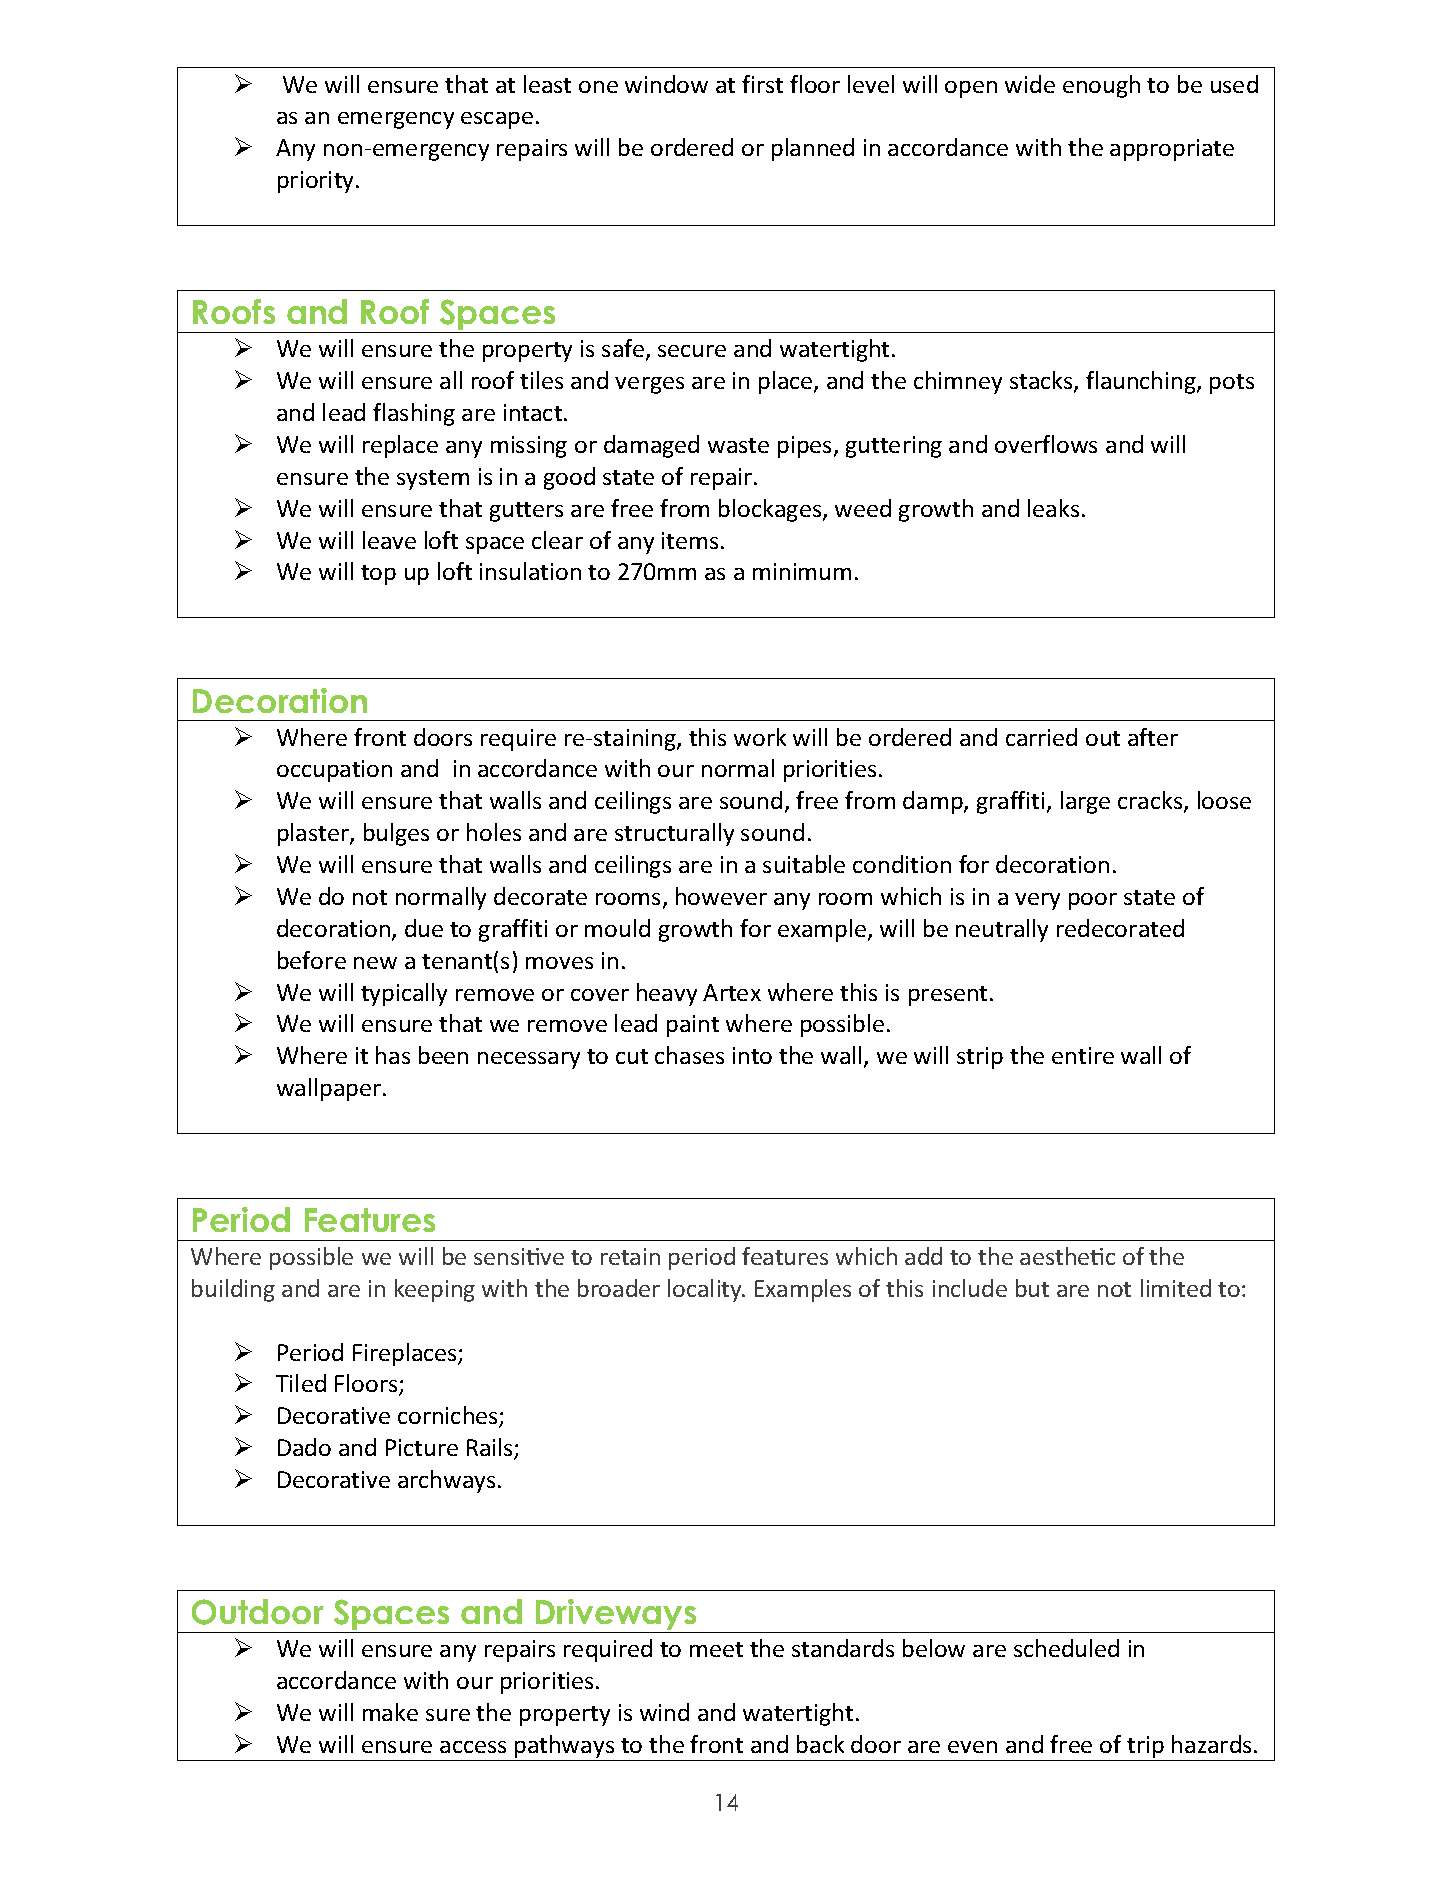 This screenshot has width=1452, height=1879. Describe the element at coordinates (1066, 1648) in the screenshot. I see `scheduled` at that location.
